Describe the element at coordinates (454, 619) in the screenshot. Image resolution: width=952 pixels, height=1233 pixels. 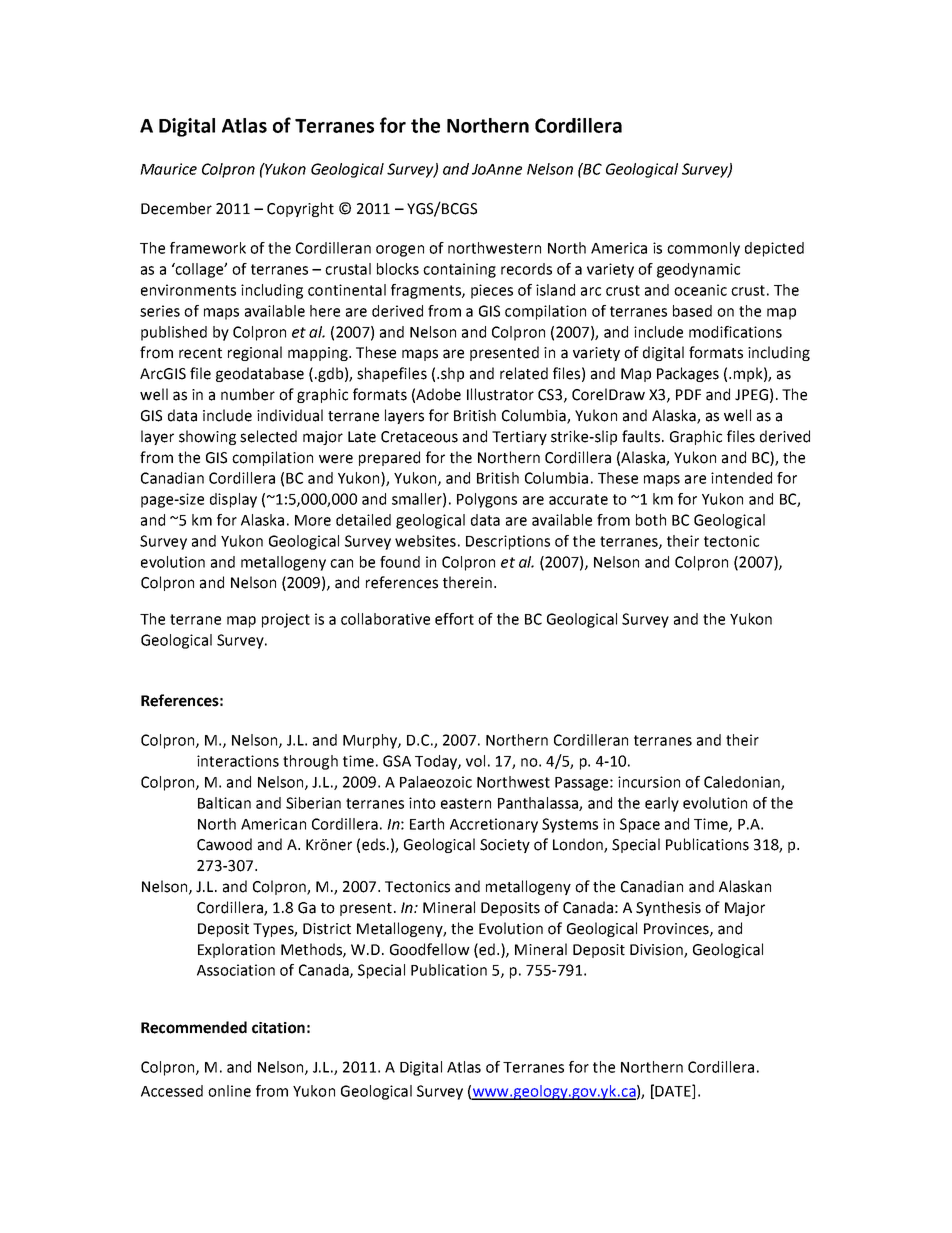
I see `effort` at that location.
